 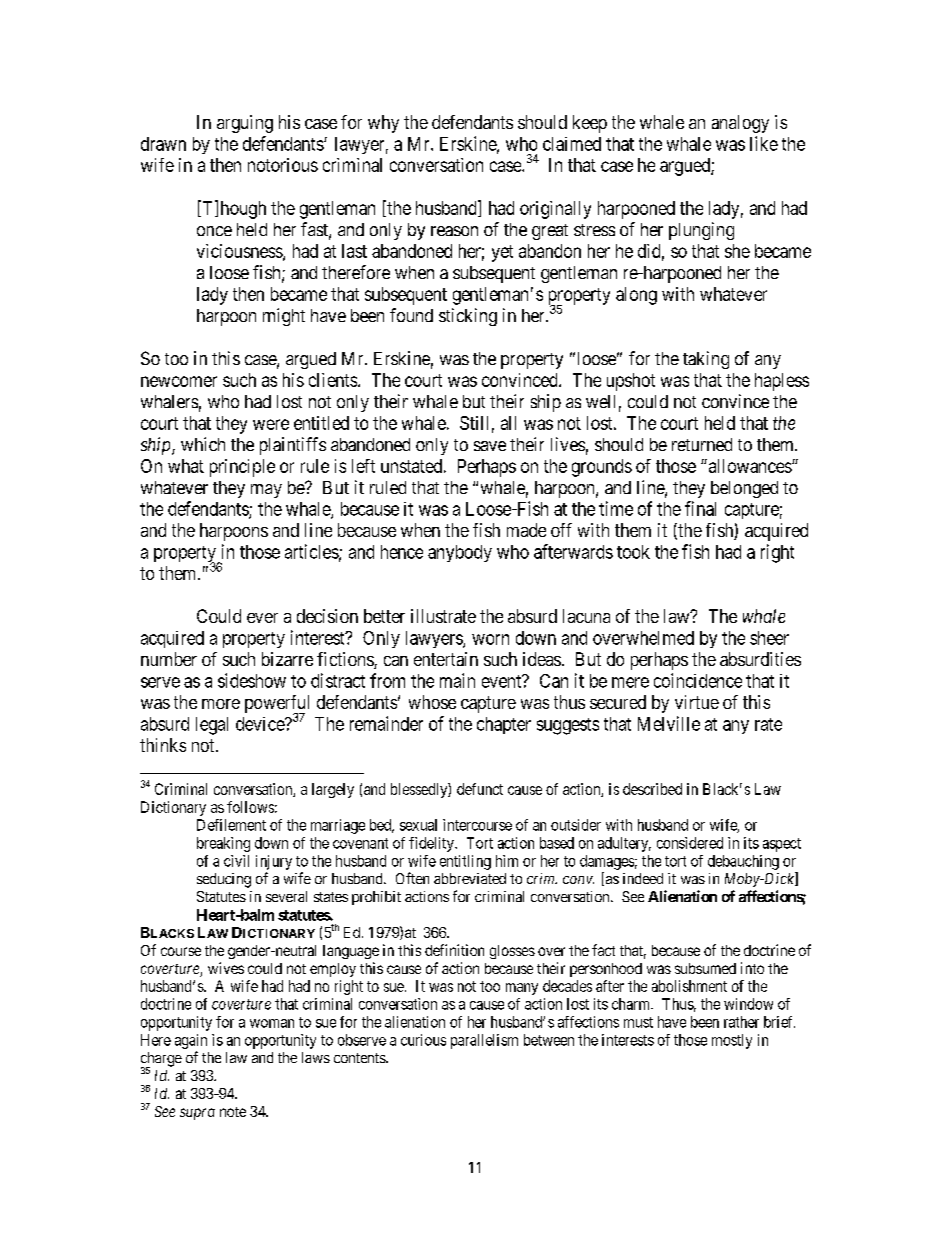 I want to click on seducing, so click(x=224, y=880).
